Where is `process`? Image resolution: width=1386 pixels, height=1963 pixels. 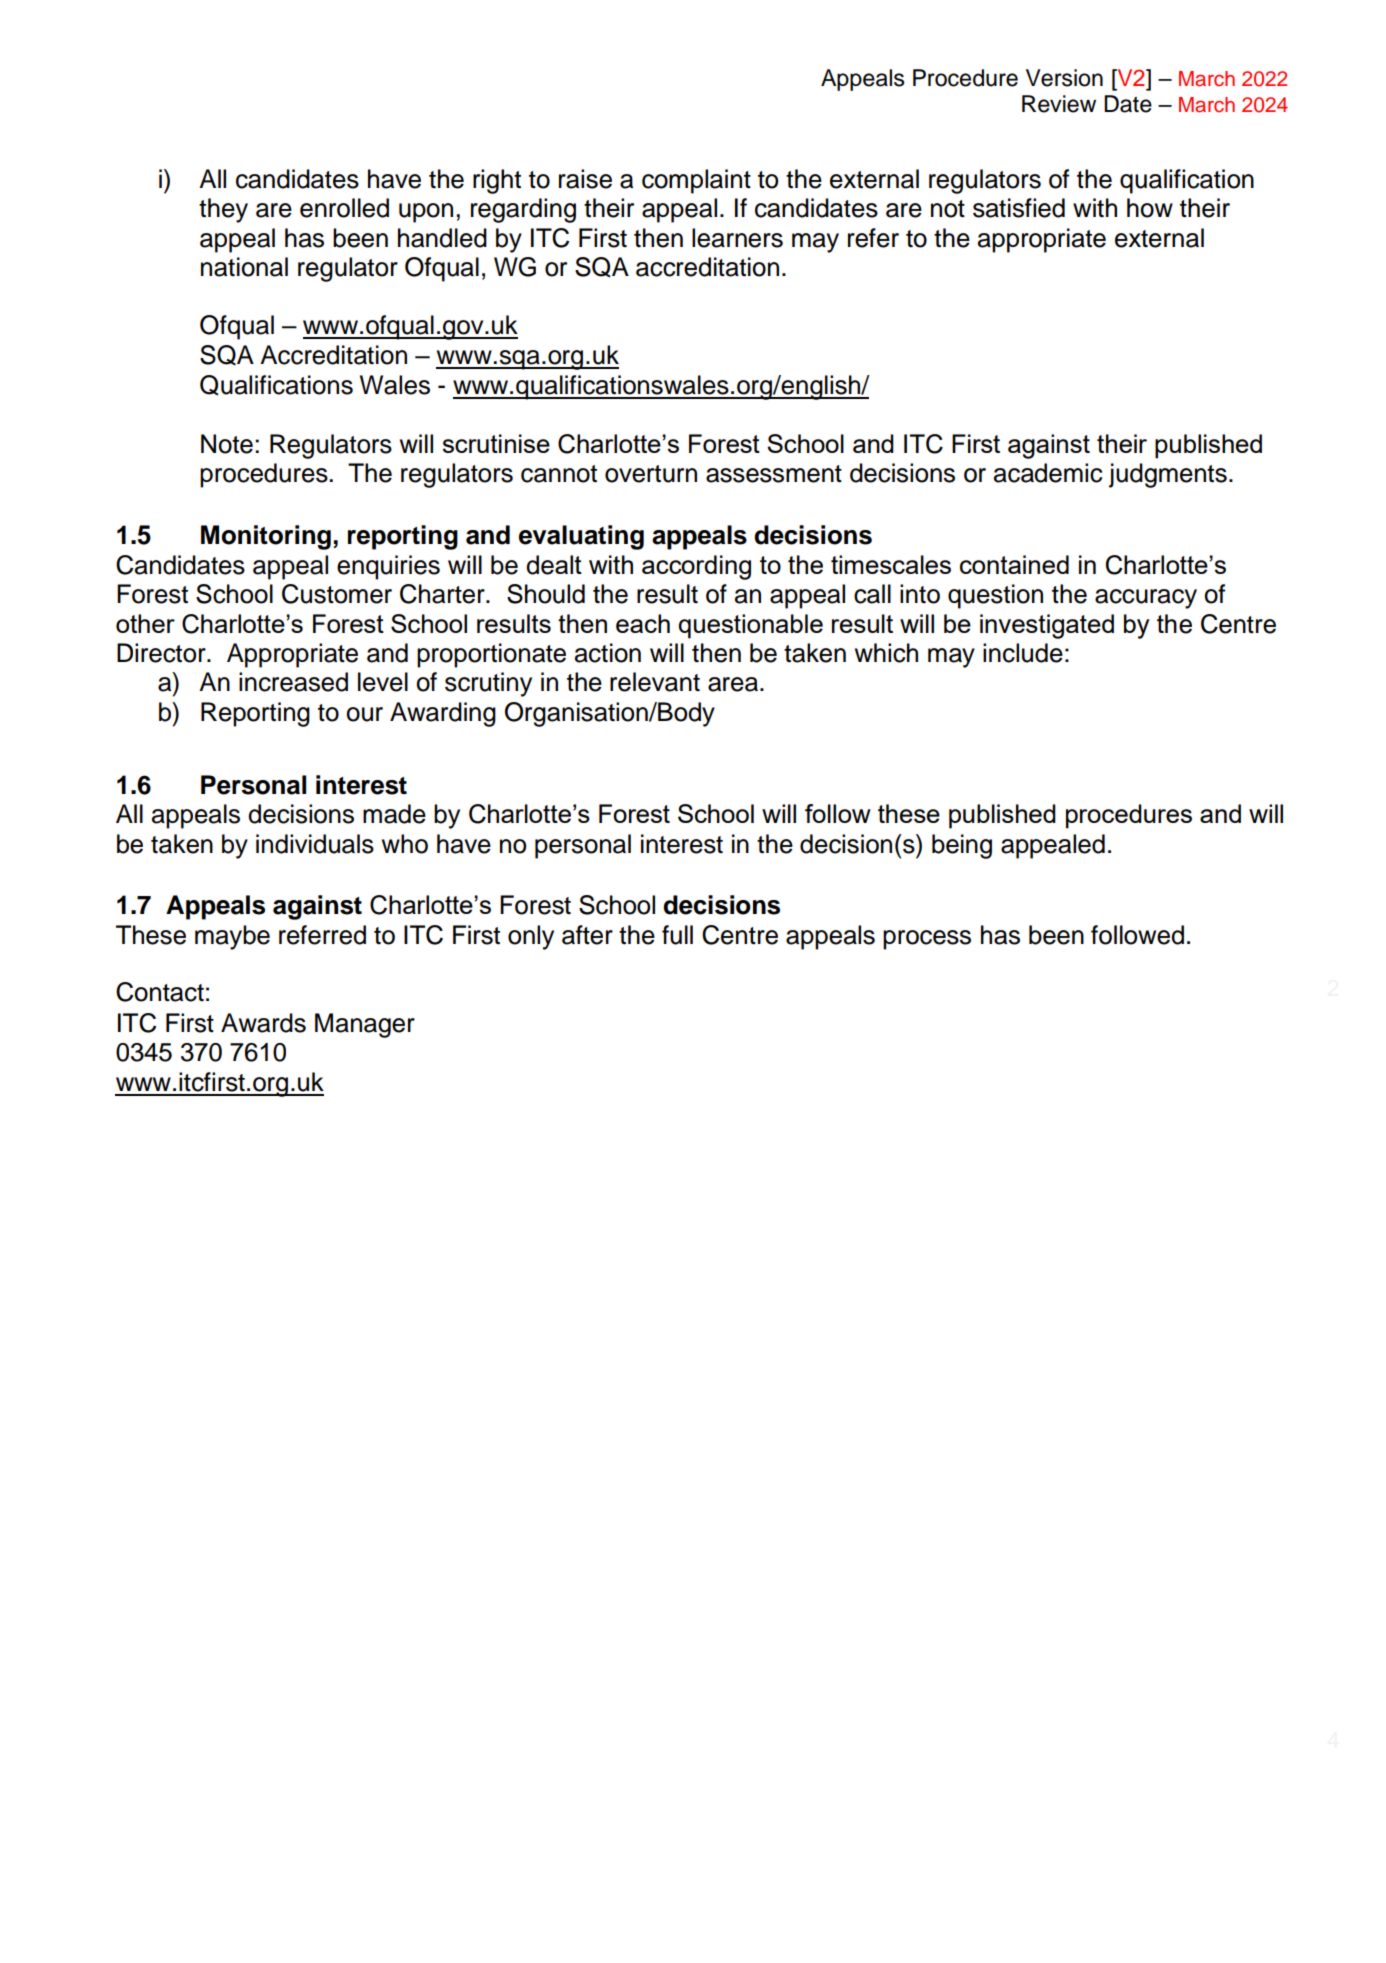 process is located at coordinates (927, 940).
